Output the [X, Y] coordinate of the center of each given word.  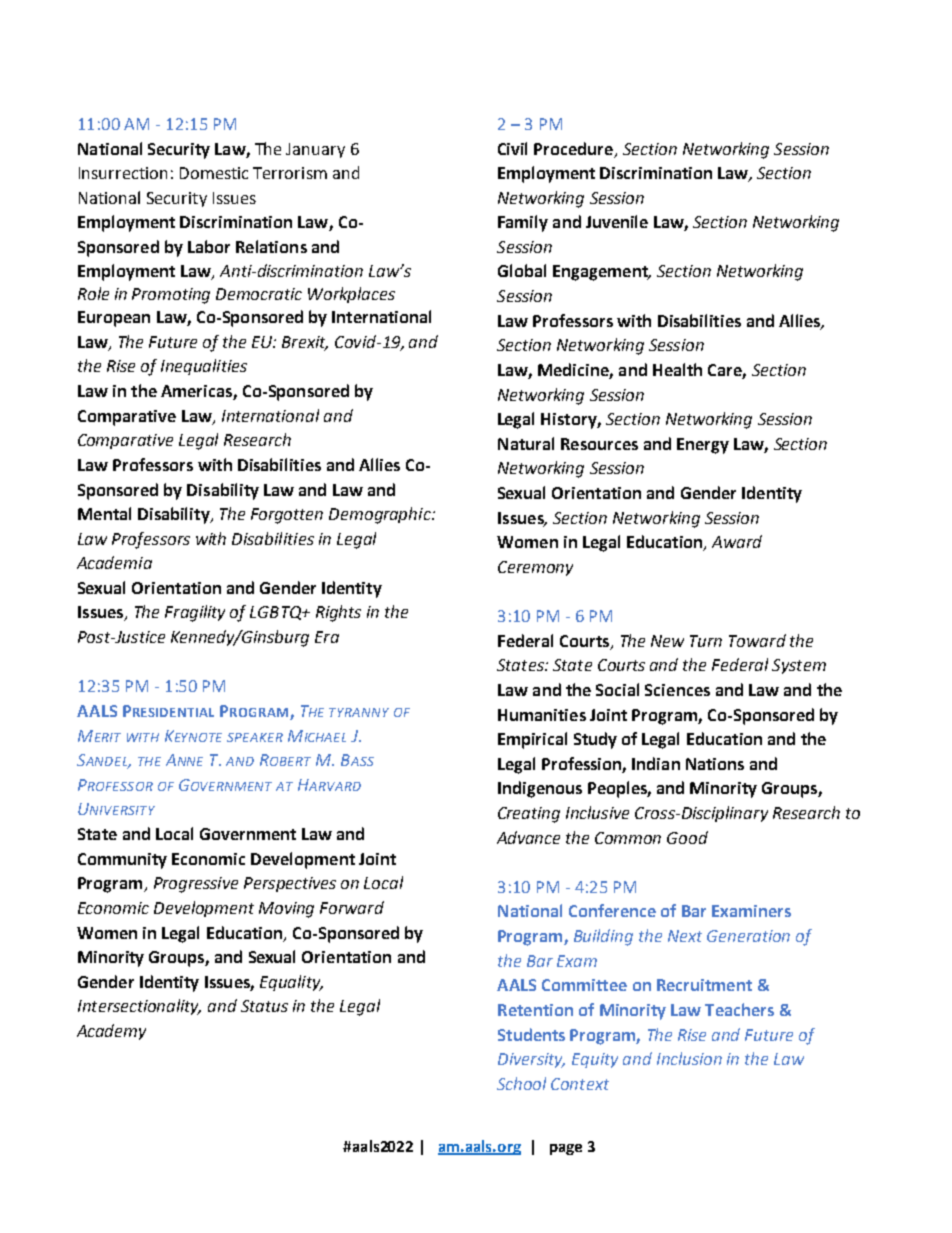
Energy [703, 446]
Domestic [214, 173]
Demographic [381, 515]
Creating [529, 815]
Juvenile [617, 221]
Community [122, 861]
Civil [512, 148]
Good [687, 837]
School [521, 1083]
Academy [111, 1032]
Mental [104, 513]
